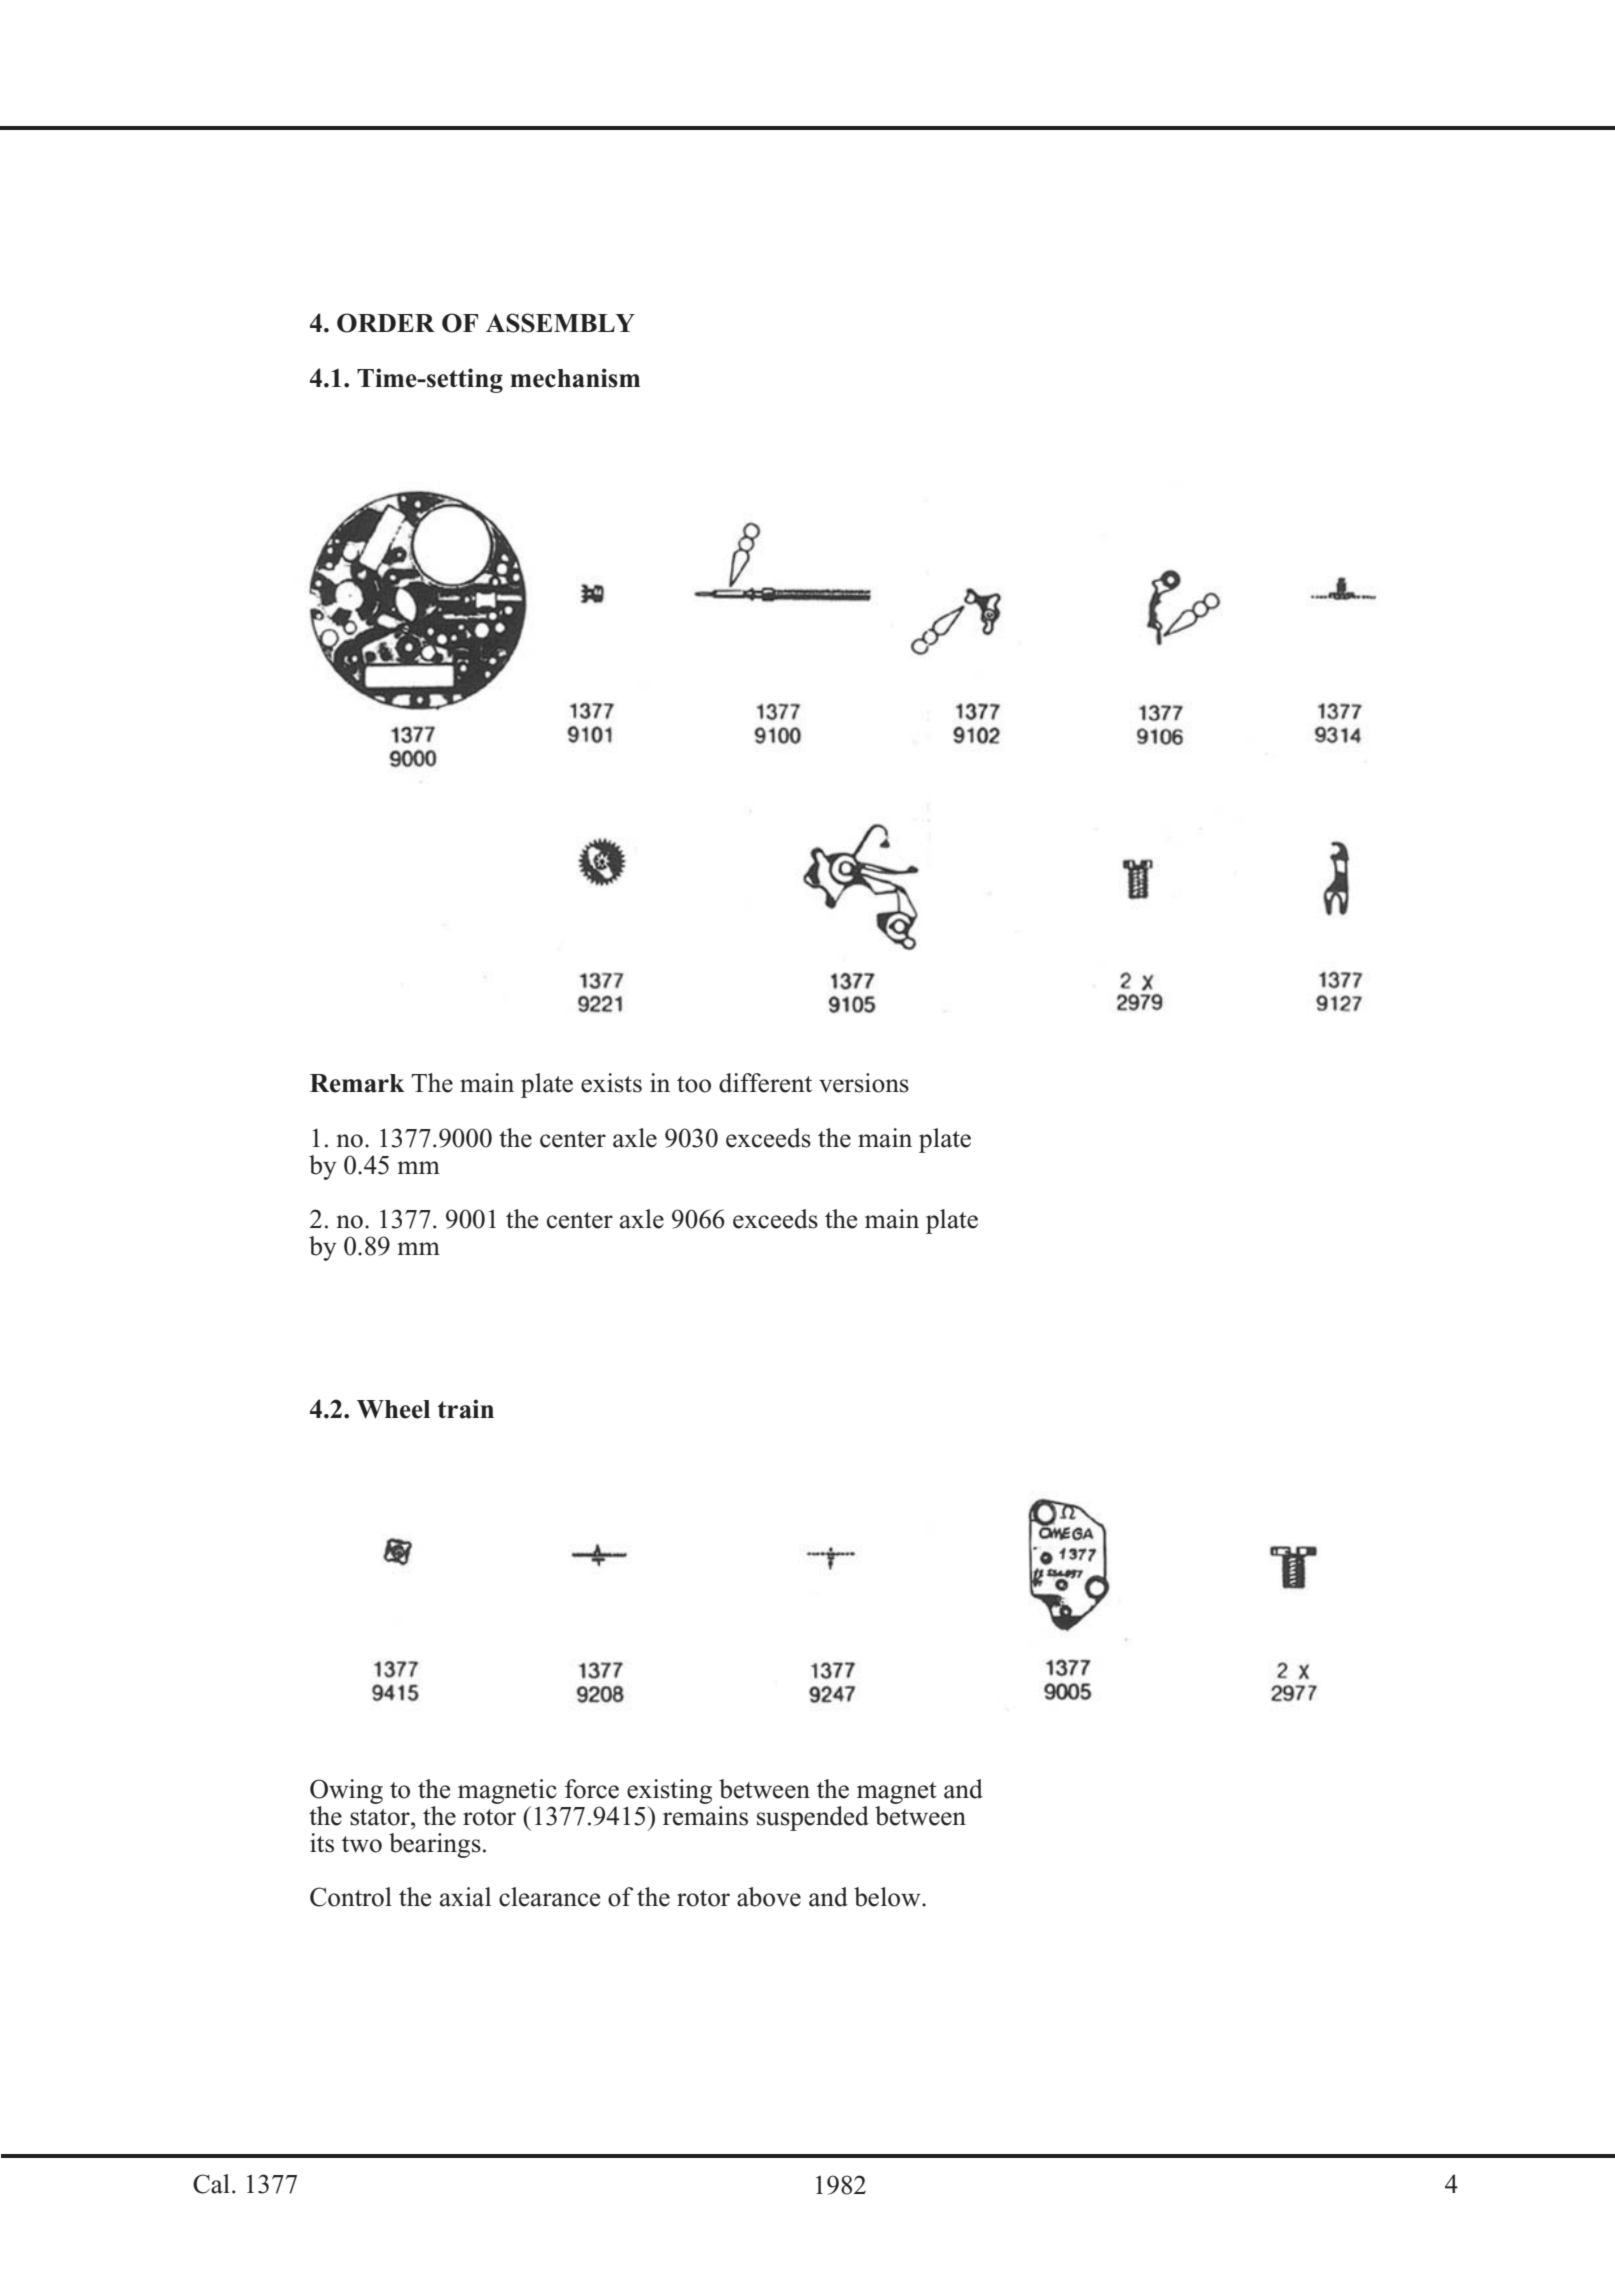 Image resolution: width=1615 pixels, height=2285 pixels. I want to click on Cal, so click(211, 2184).
